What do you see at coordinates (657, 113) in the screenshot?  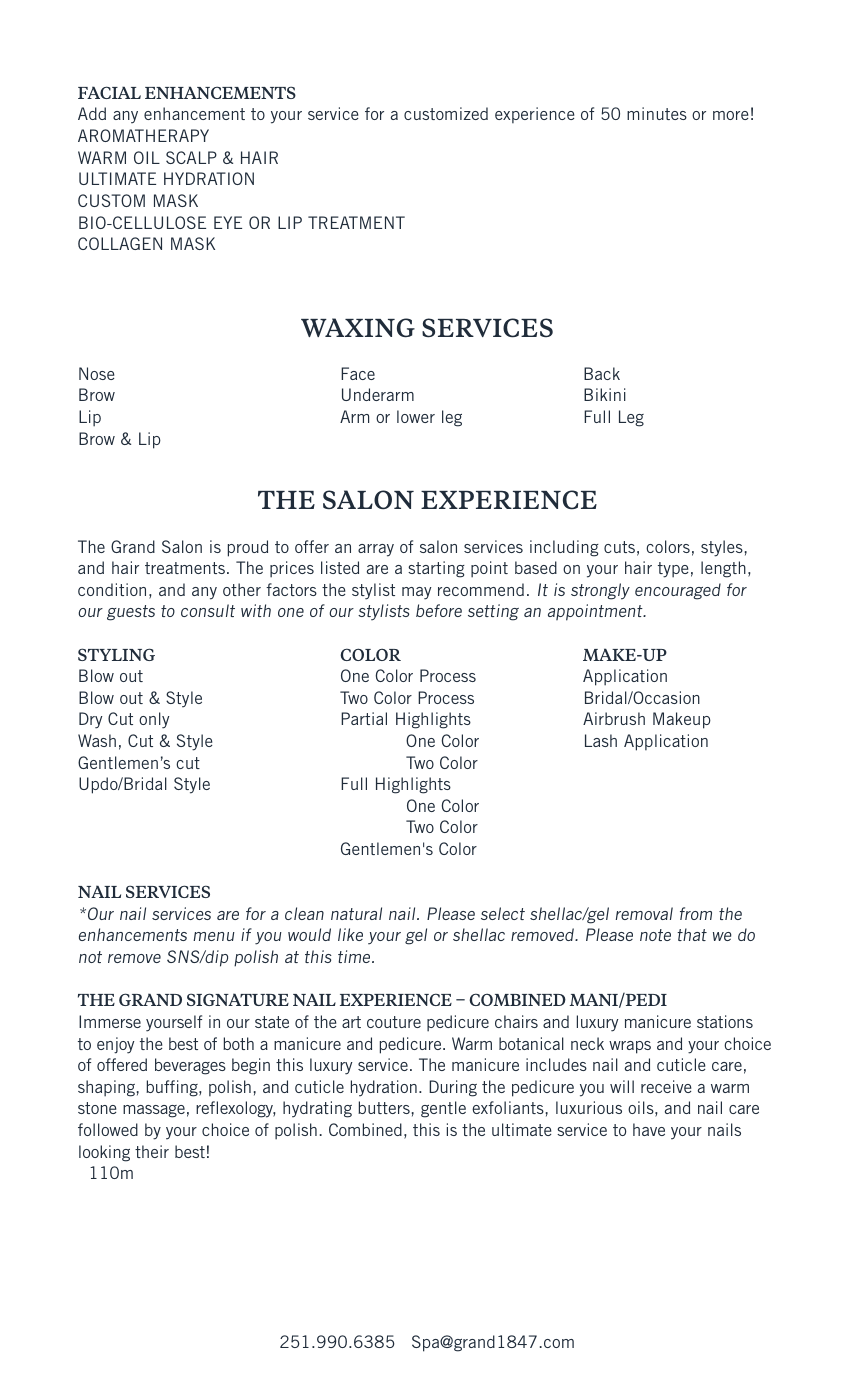 I see `minutes` at bounding box center [657, 113].
